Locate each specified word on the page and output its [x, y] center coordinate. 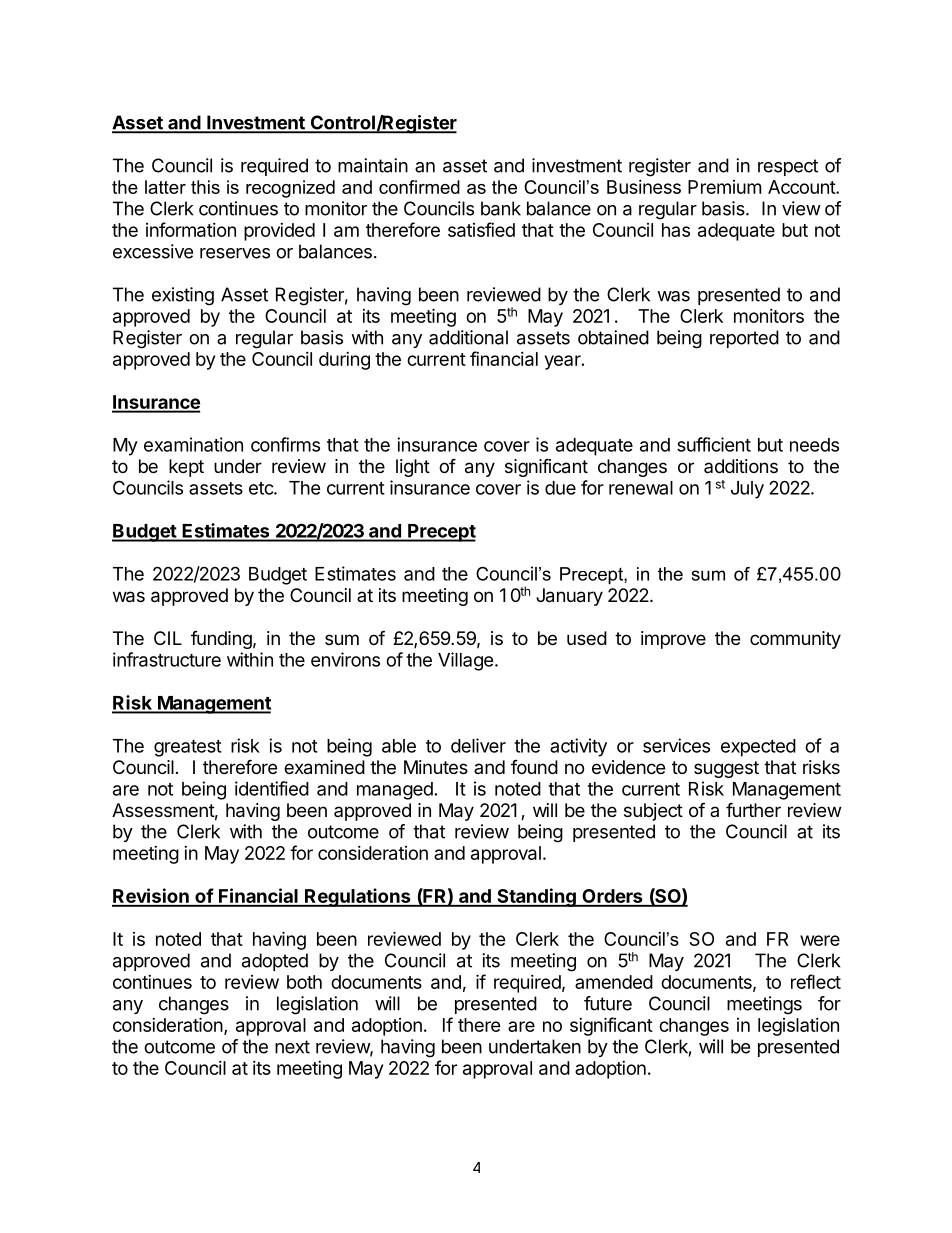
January [569, 597]
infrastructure [167, 659]
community [795, 640]
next [292, 1047]
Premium [724, 187]
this [205, 187]
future [608, 1003]
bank [501, 208]
